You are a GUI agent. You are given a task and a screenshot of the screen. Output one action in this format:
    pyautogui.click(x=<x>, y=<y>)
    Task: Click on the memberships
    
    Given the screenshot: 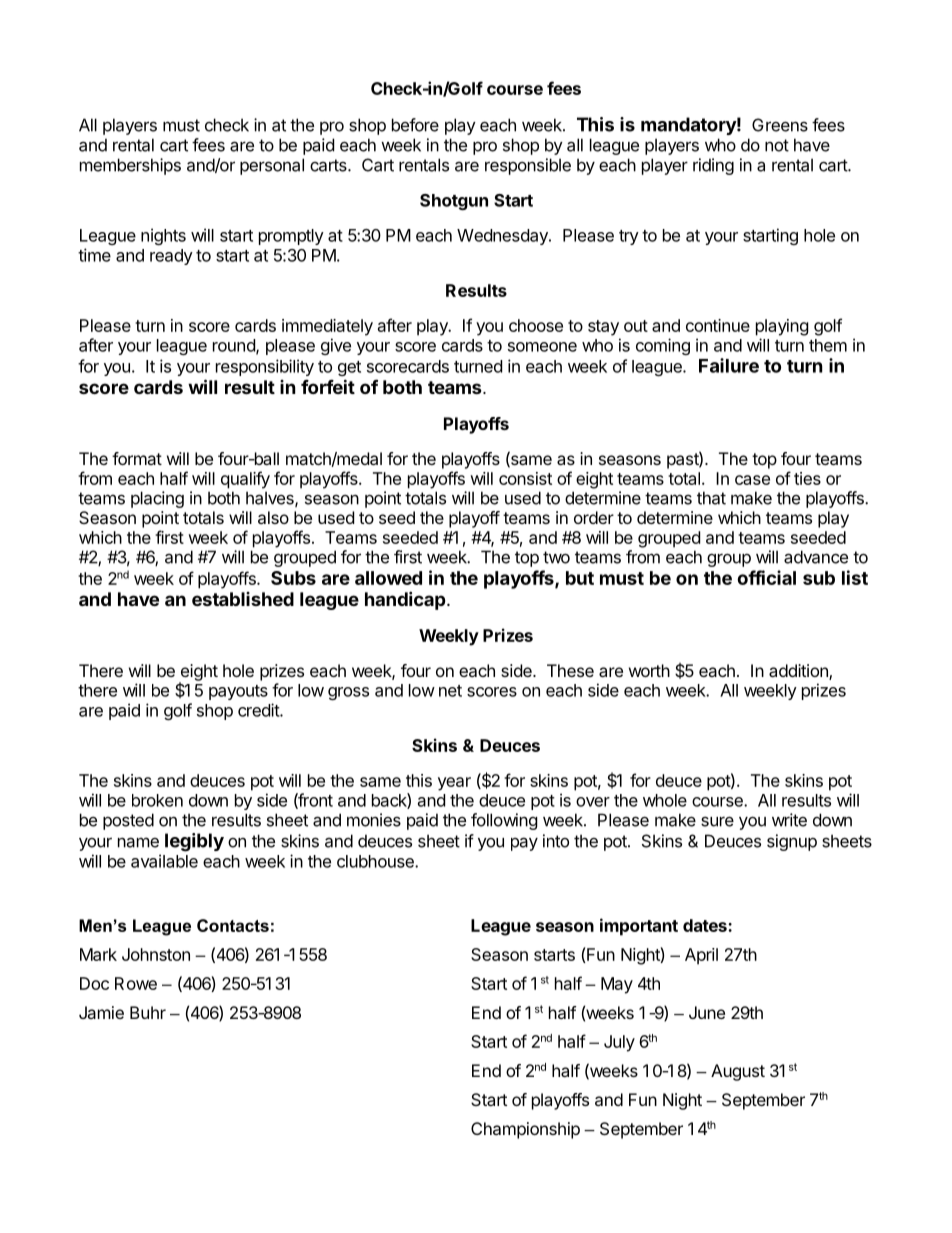 What is the action you would take?
    pyautogui.click(x=130, y=166)
